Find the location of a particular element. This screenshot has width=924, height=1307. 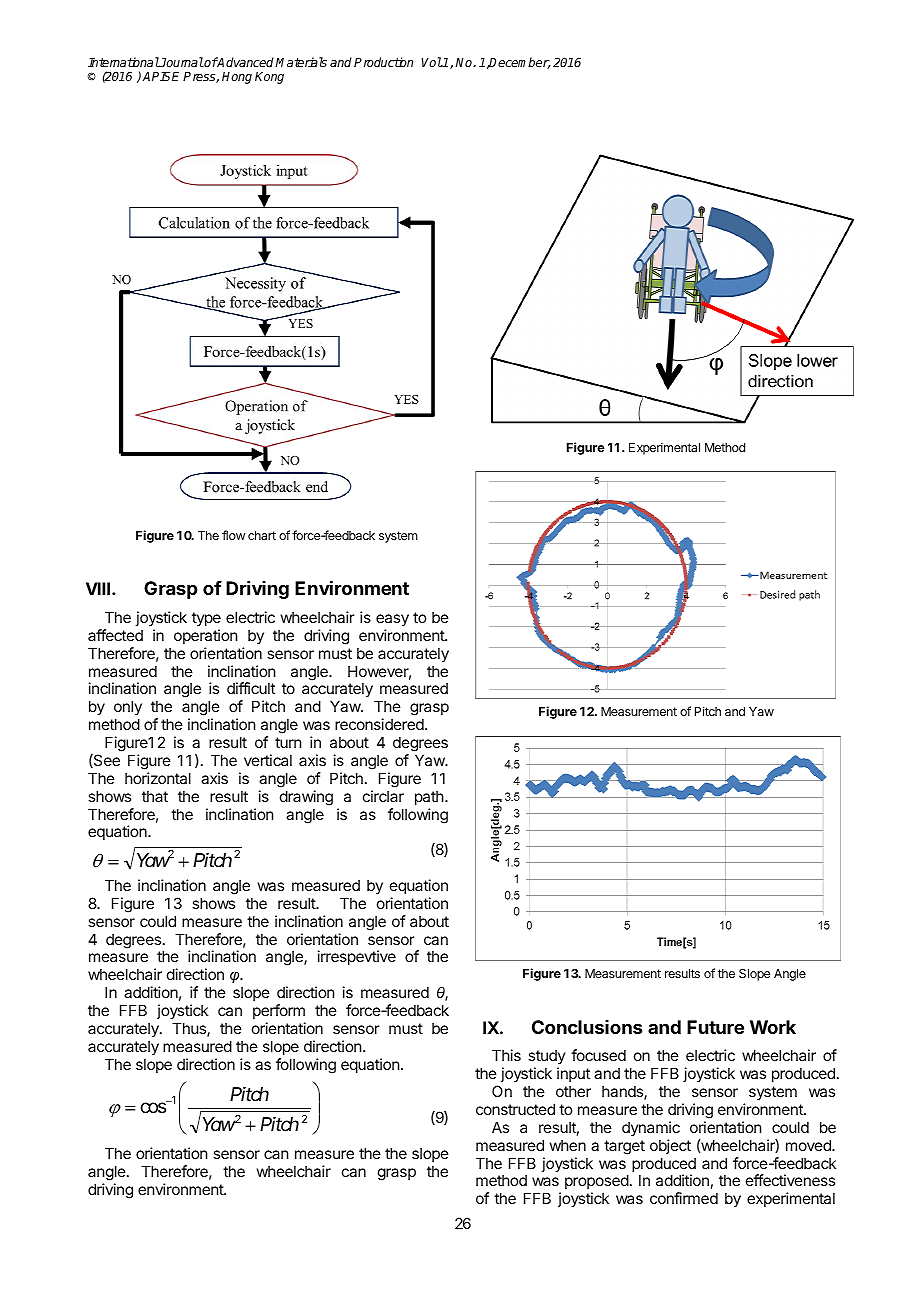

reconsidered is located at coordinates (380, 724).
